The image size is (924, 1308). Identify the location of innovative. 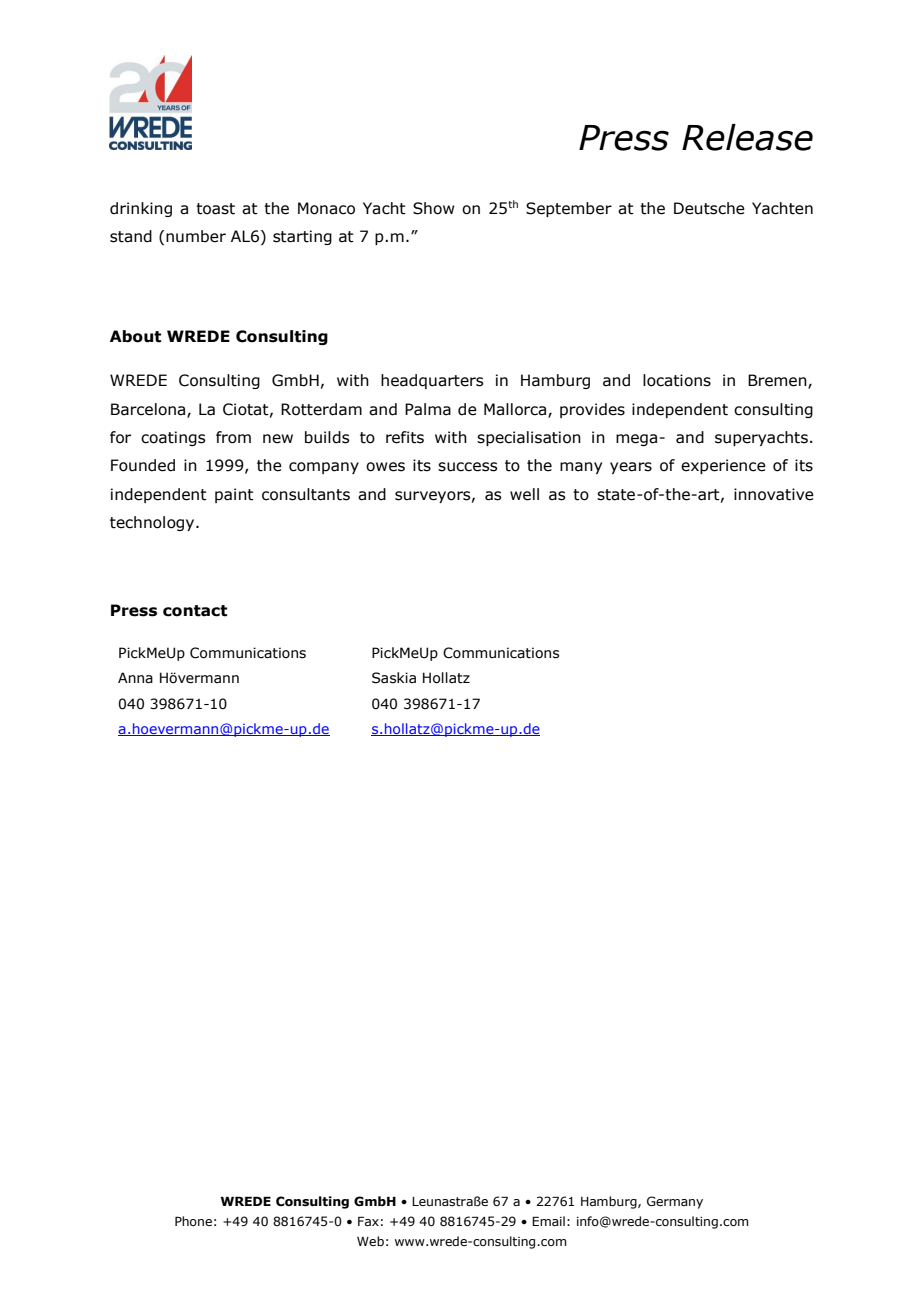
(774, 494).
